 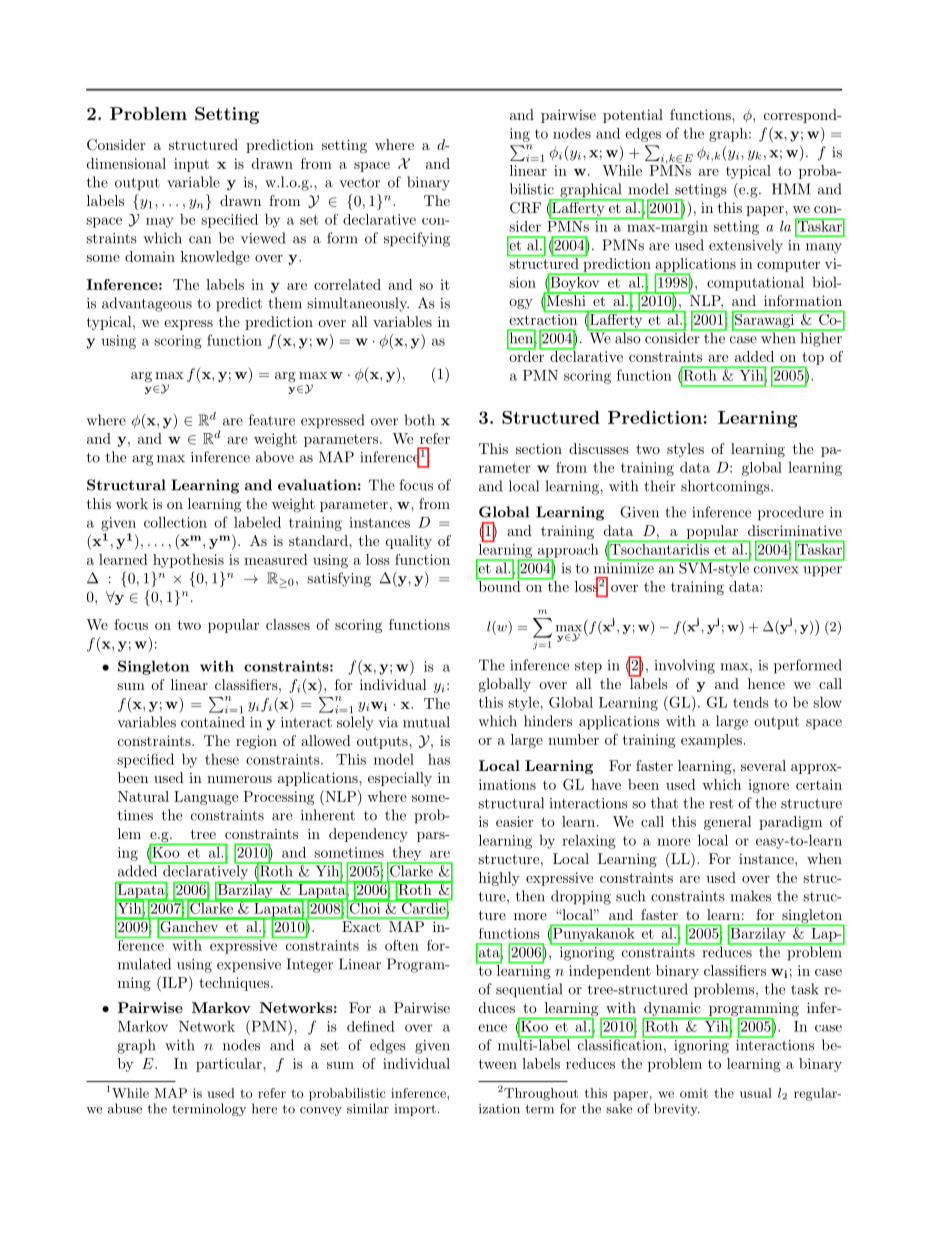 What do you see at coordinates (525, 208) in the image?
I see `CRF` at bounding box center [525, 208].
